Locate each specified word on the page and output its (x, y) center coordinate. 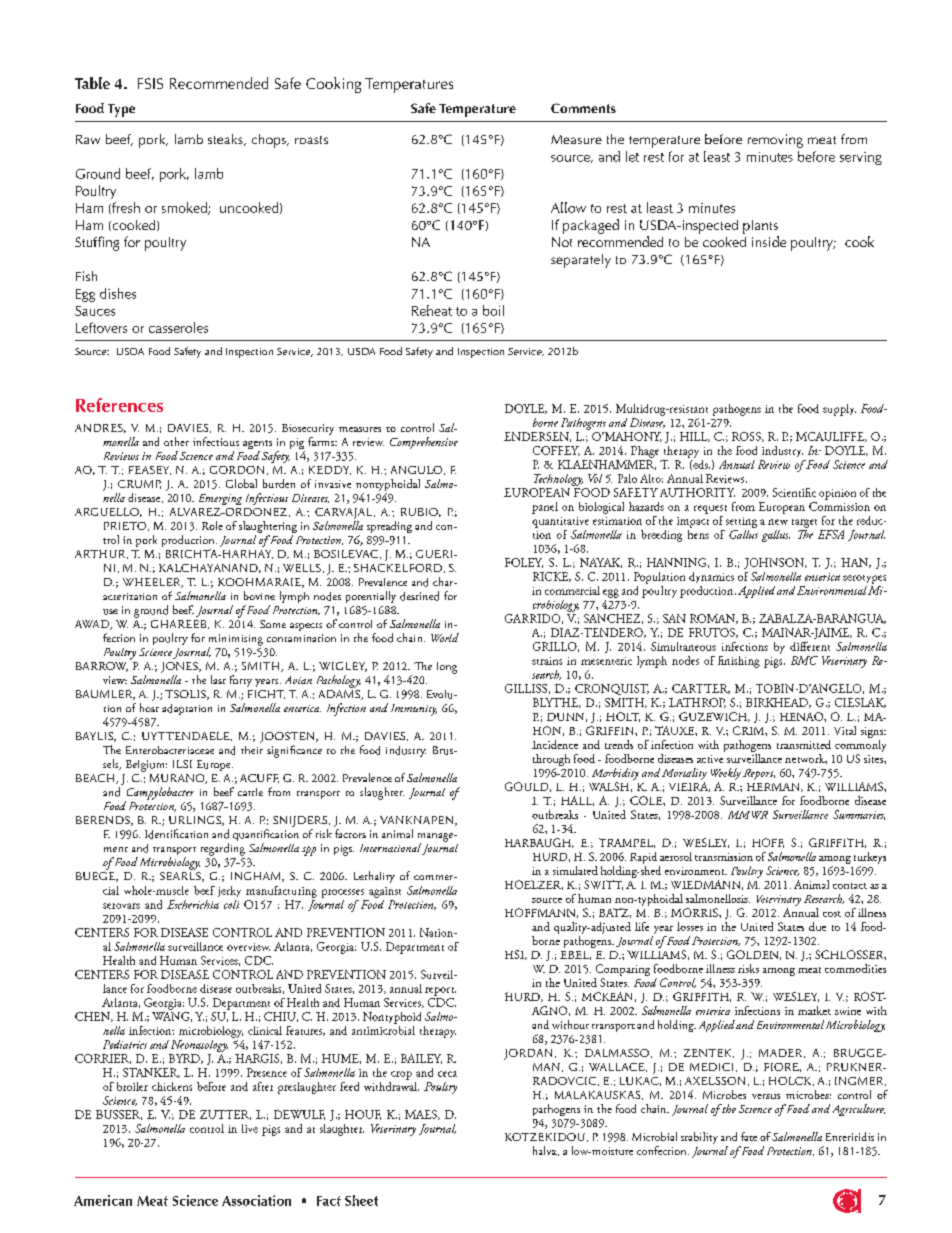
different (810, 646)
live (250, 1128)
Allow (568, 207)
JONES (180, 667)
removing (775, 141)
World (445, 637)
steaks (226, 140)
